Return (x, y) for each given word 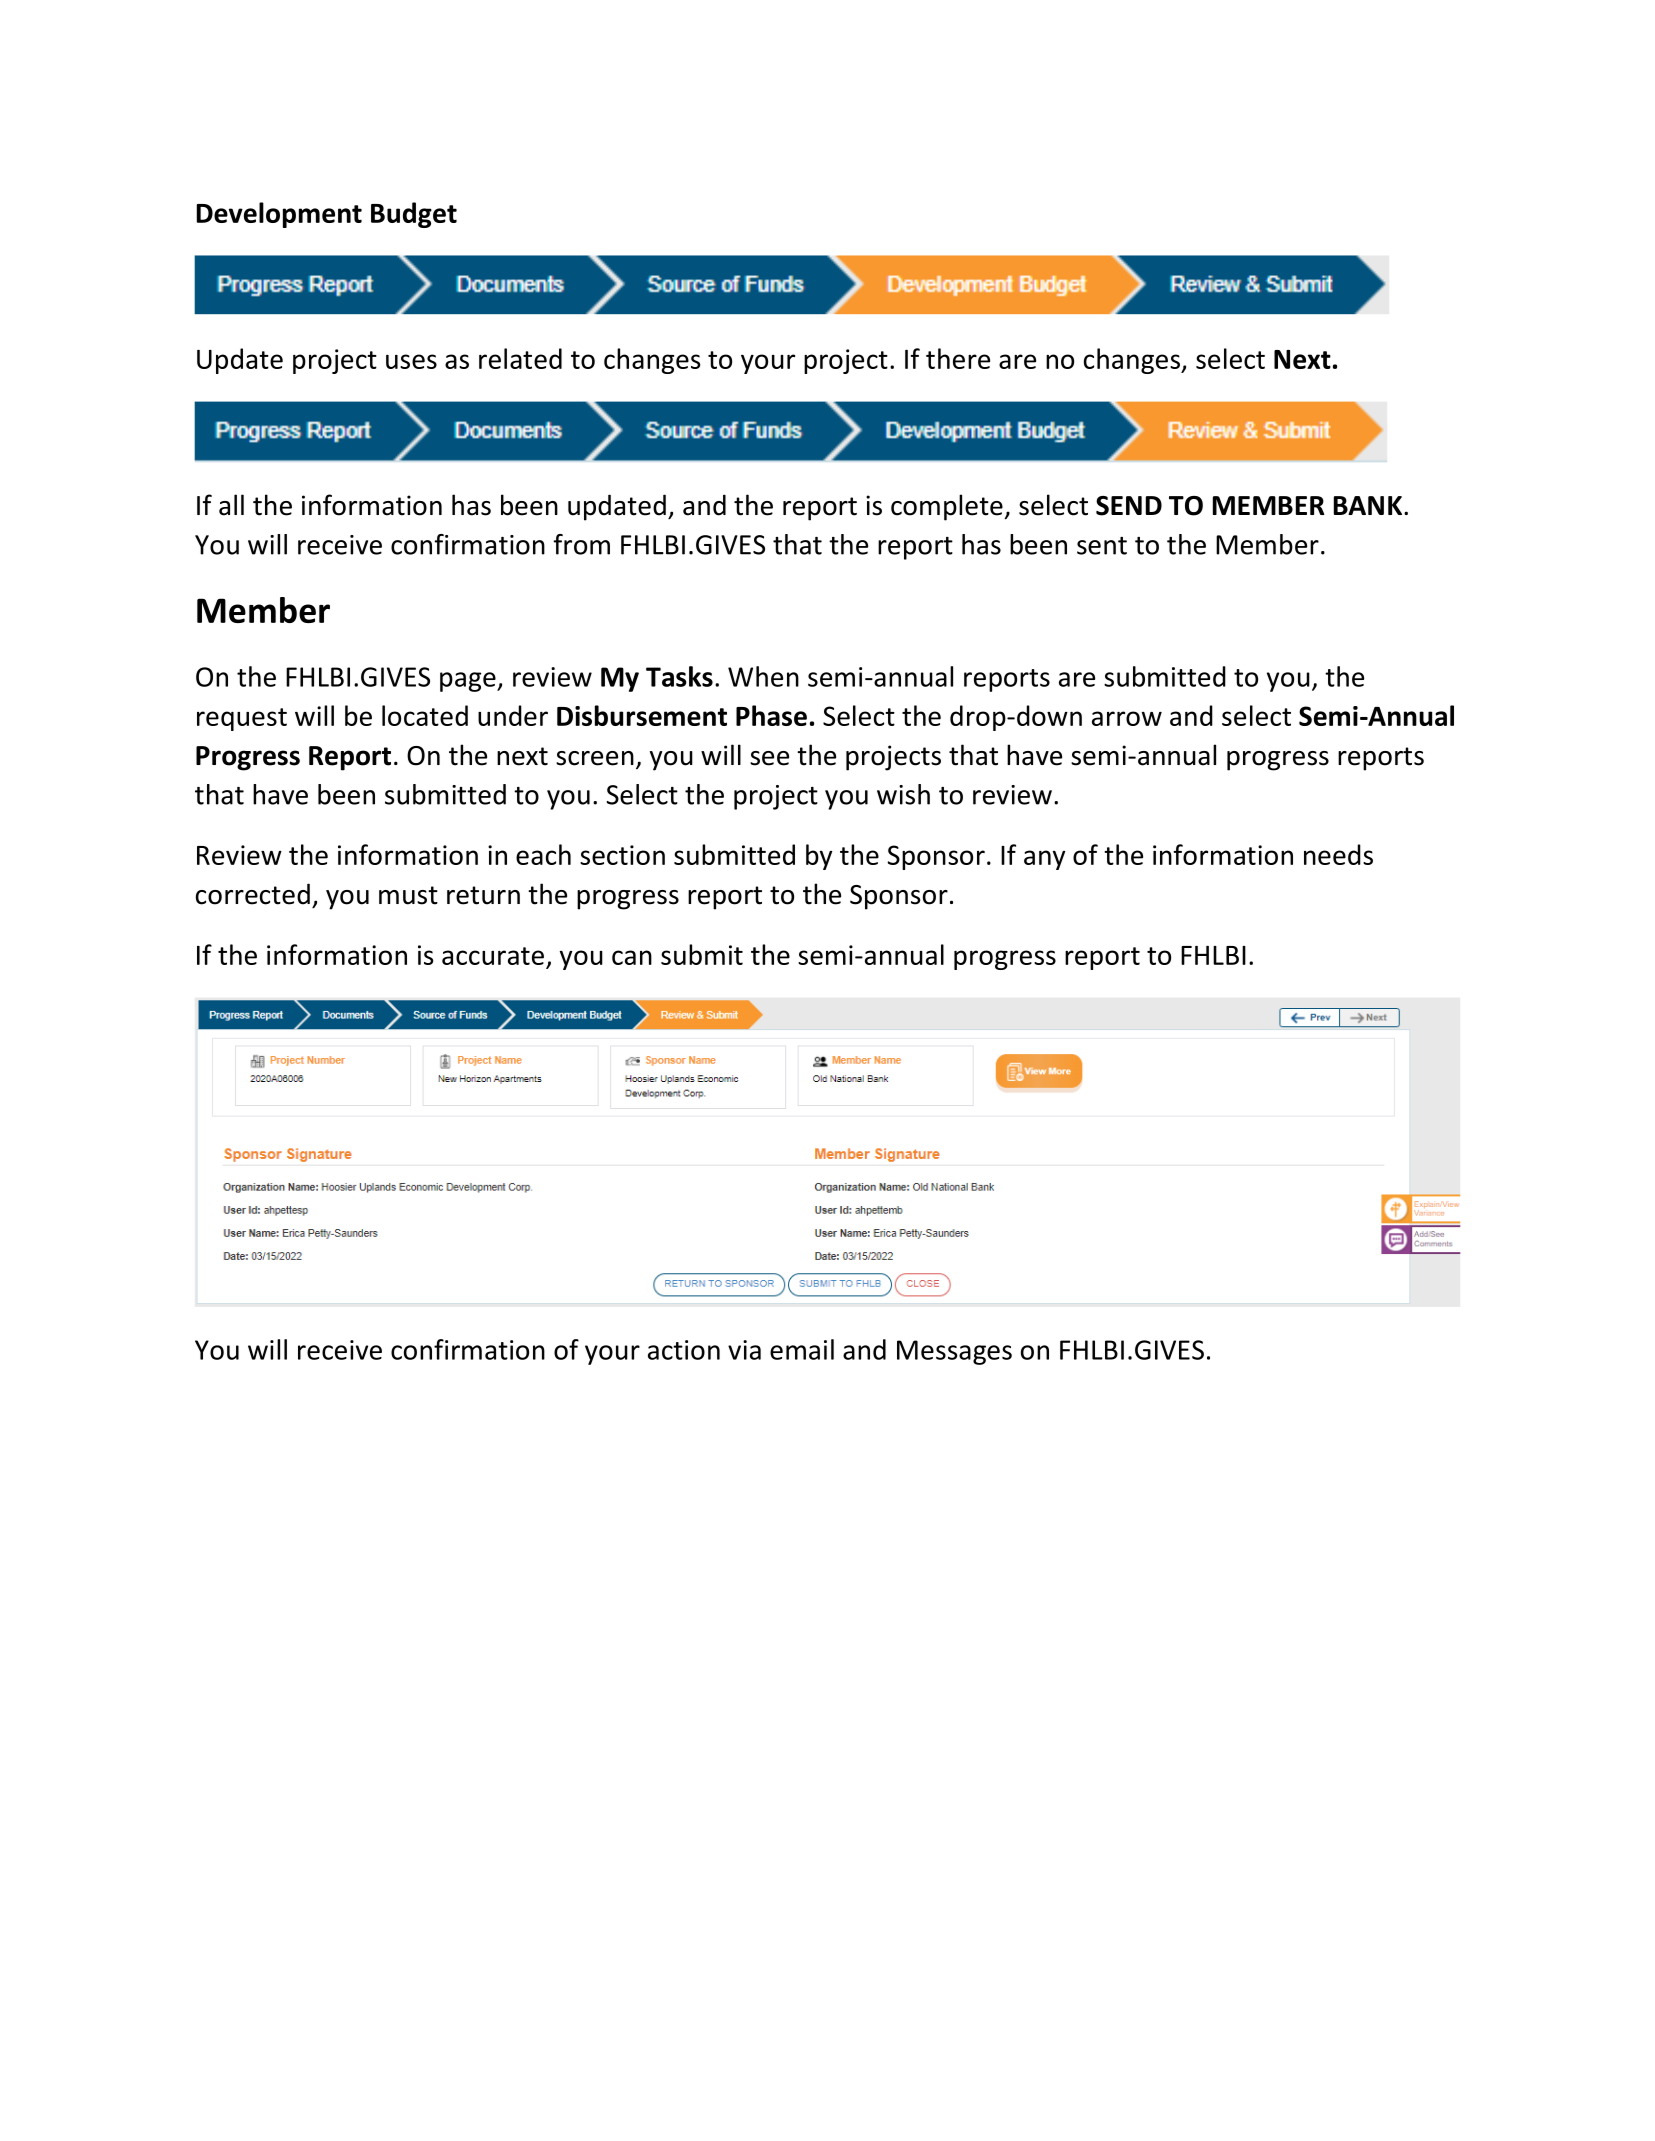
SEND (1129, 506)
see (769, 758)
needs (1338, 854)
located (425, 715)
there (958, 358)
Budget (414, 215)
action (684, 1350)
